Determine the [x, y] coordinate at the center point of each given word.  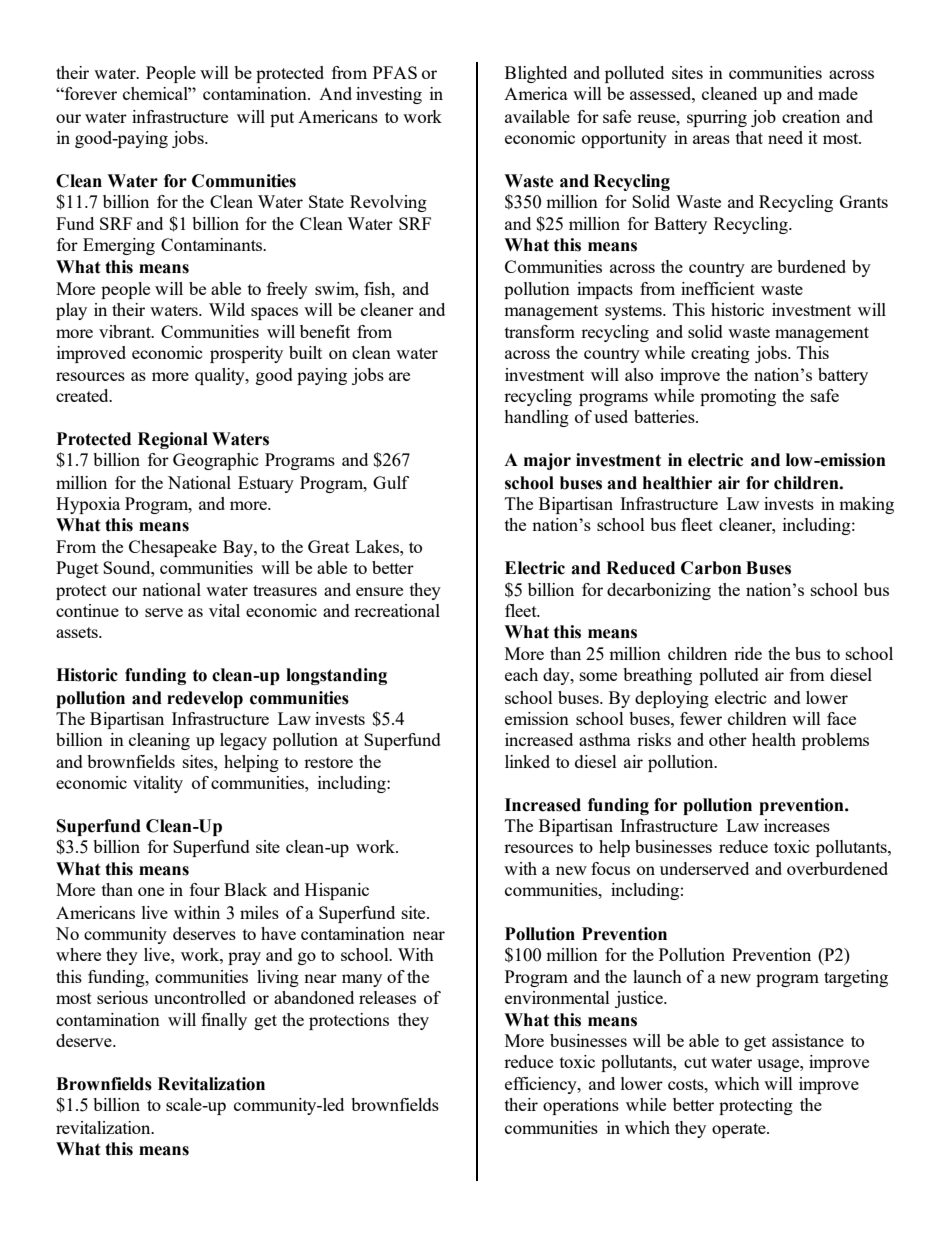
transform [540, 331]
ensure [379, 591]
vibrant [126, 331]
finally [224, 1021]
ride [748, 653]
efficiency [542, 1085]
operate [740, 1130]
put [282, 119]
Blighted [536, 74]
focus [610, 868]
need [785, 137]
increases [797, 825]
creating [720, 354]
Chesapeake [173, 548]
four [205, 889]
